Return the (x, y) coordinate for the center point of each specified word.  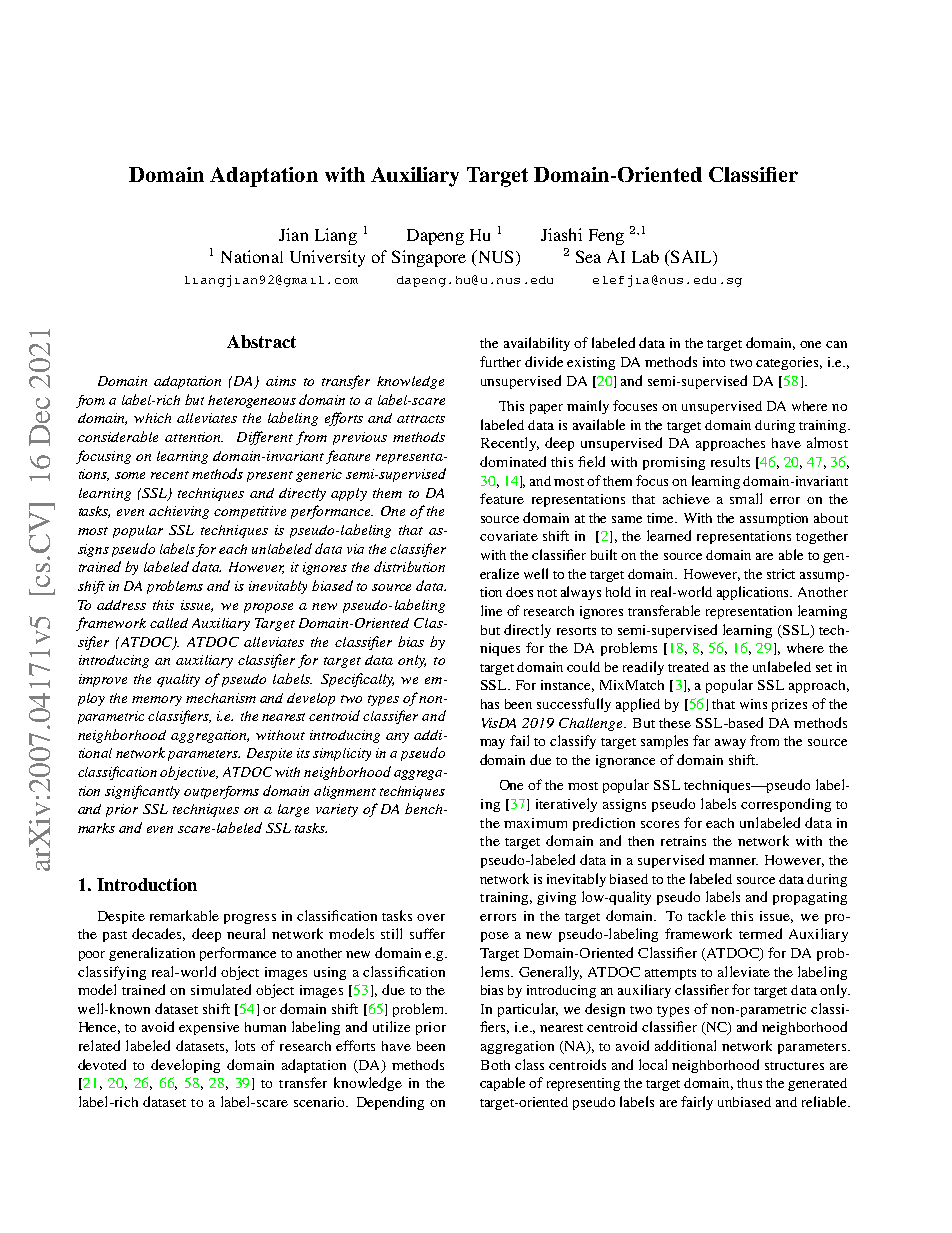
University (327, 258)
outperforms (221, 792)
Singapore (429, 258)
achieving (179, 512)
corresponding (786, 805)
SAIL (691, 256)
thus (749, 1083)
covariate (509, 536)
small (746, 498)
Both (495, 1065)
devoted (102, 1064)
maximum (535, 823)
